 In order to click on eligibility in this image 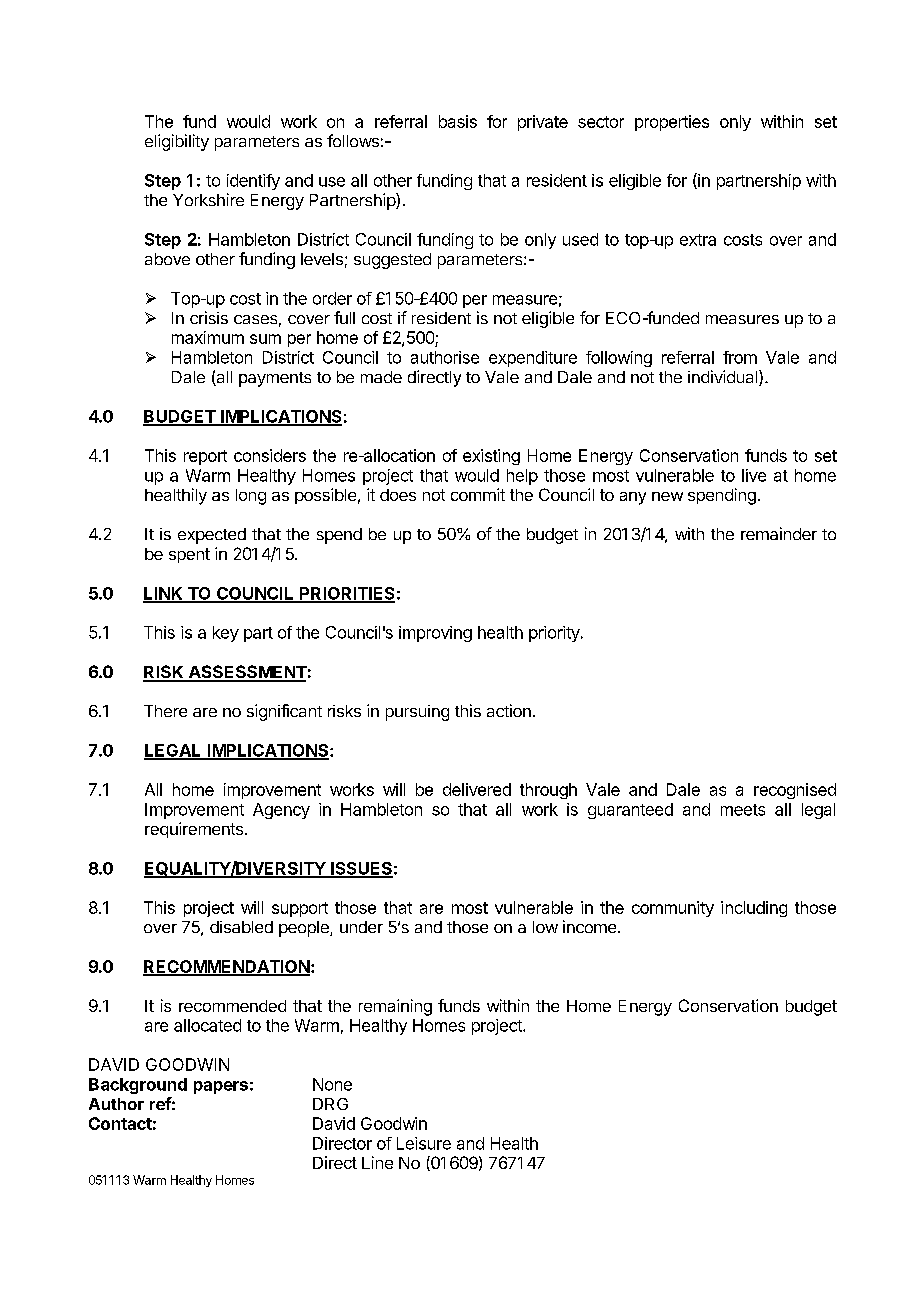, I will do `click(177, 142)`.
